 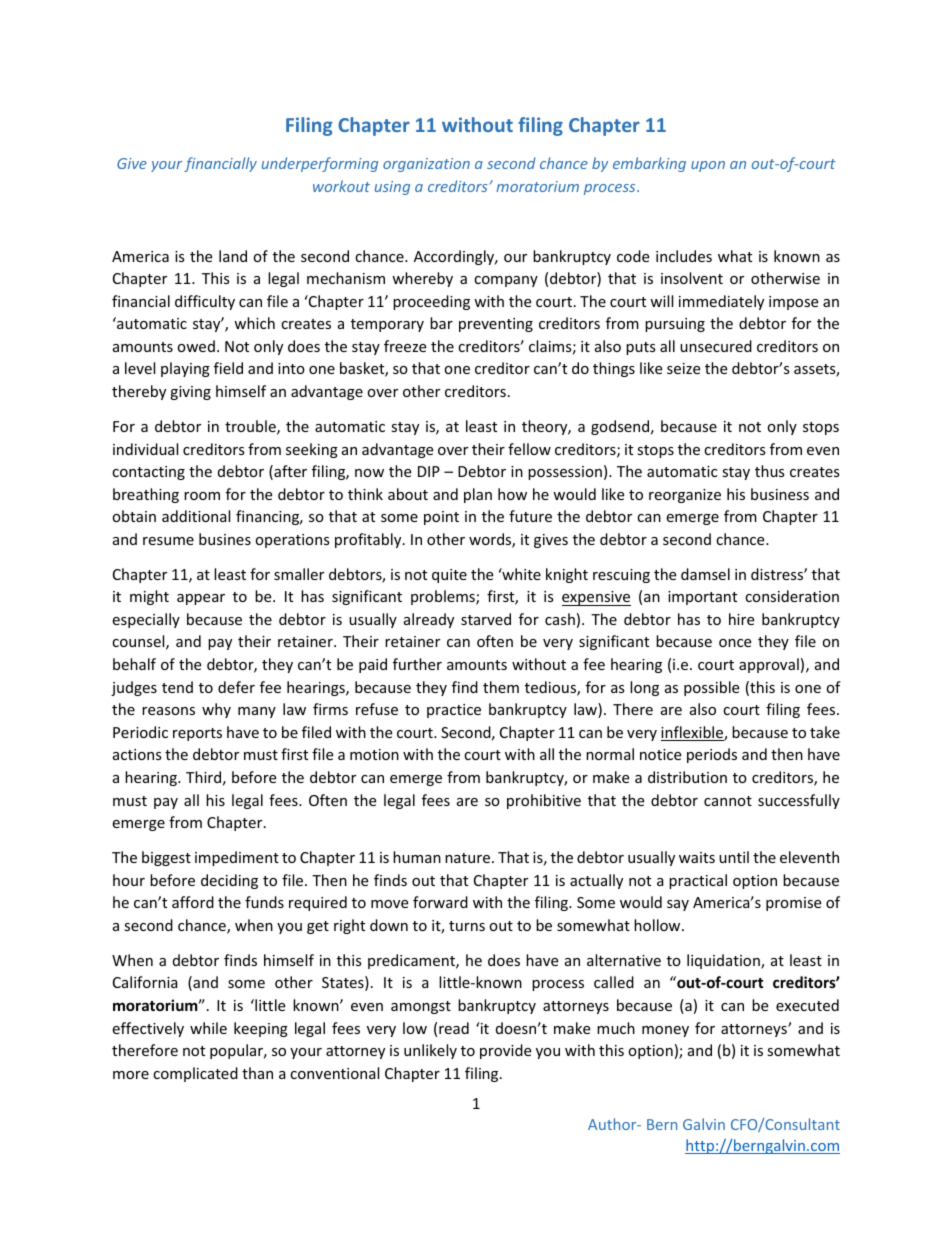 I want to click on seize, so click(x=683, y=368).
